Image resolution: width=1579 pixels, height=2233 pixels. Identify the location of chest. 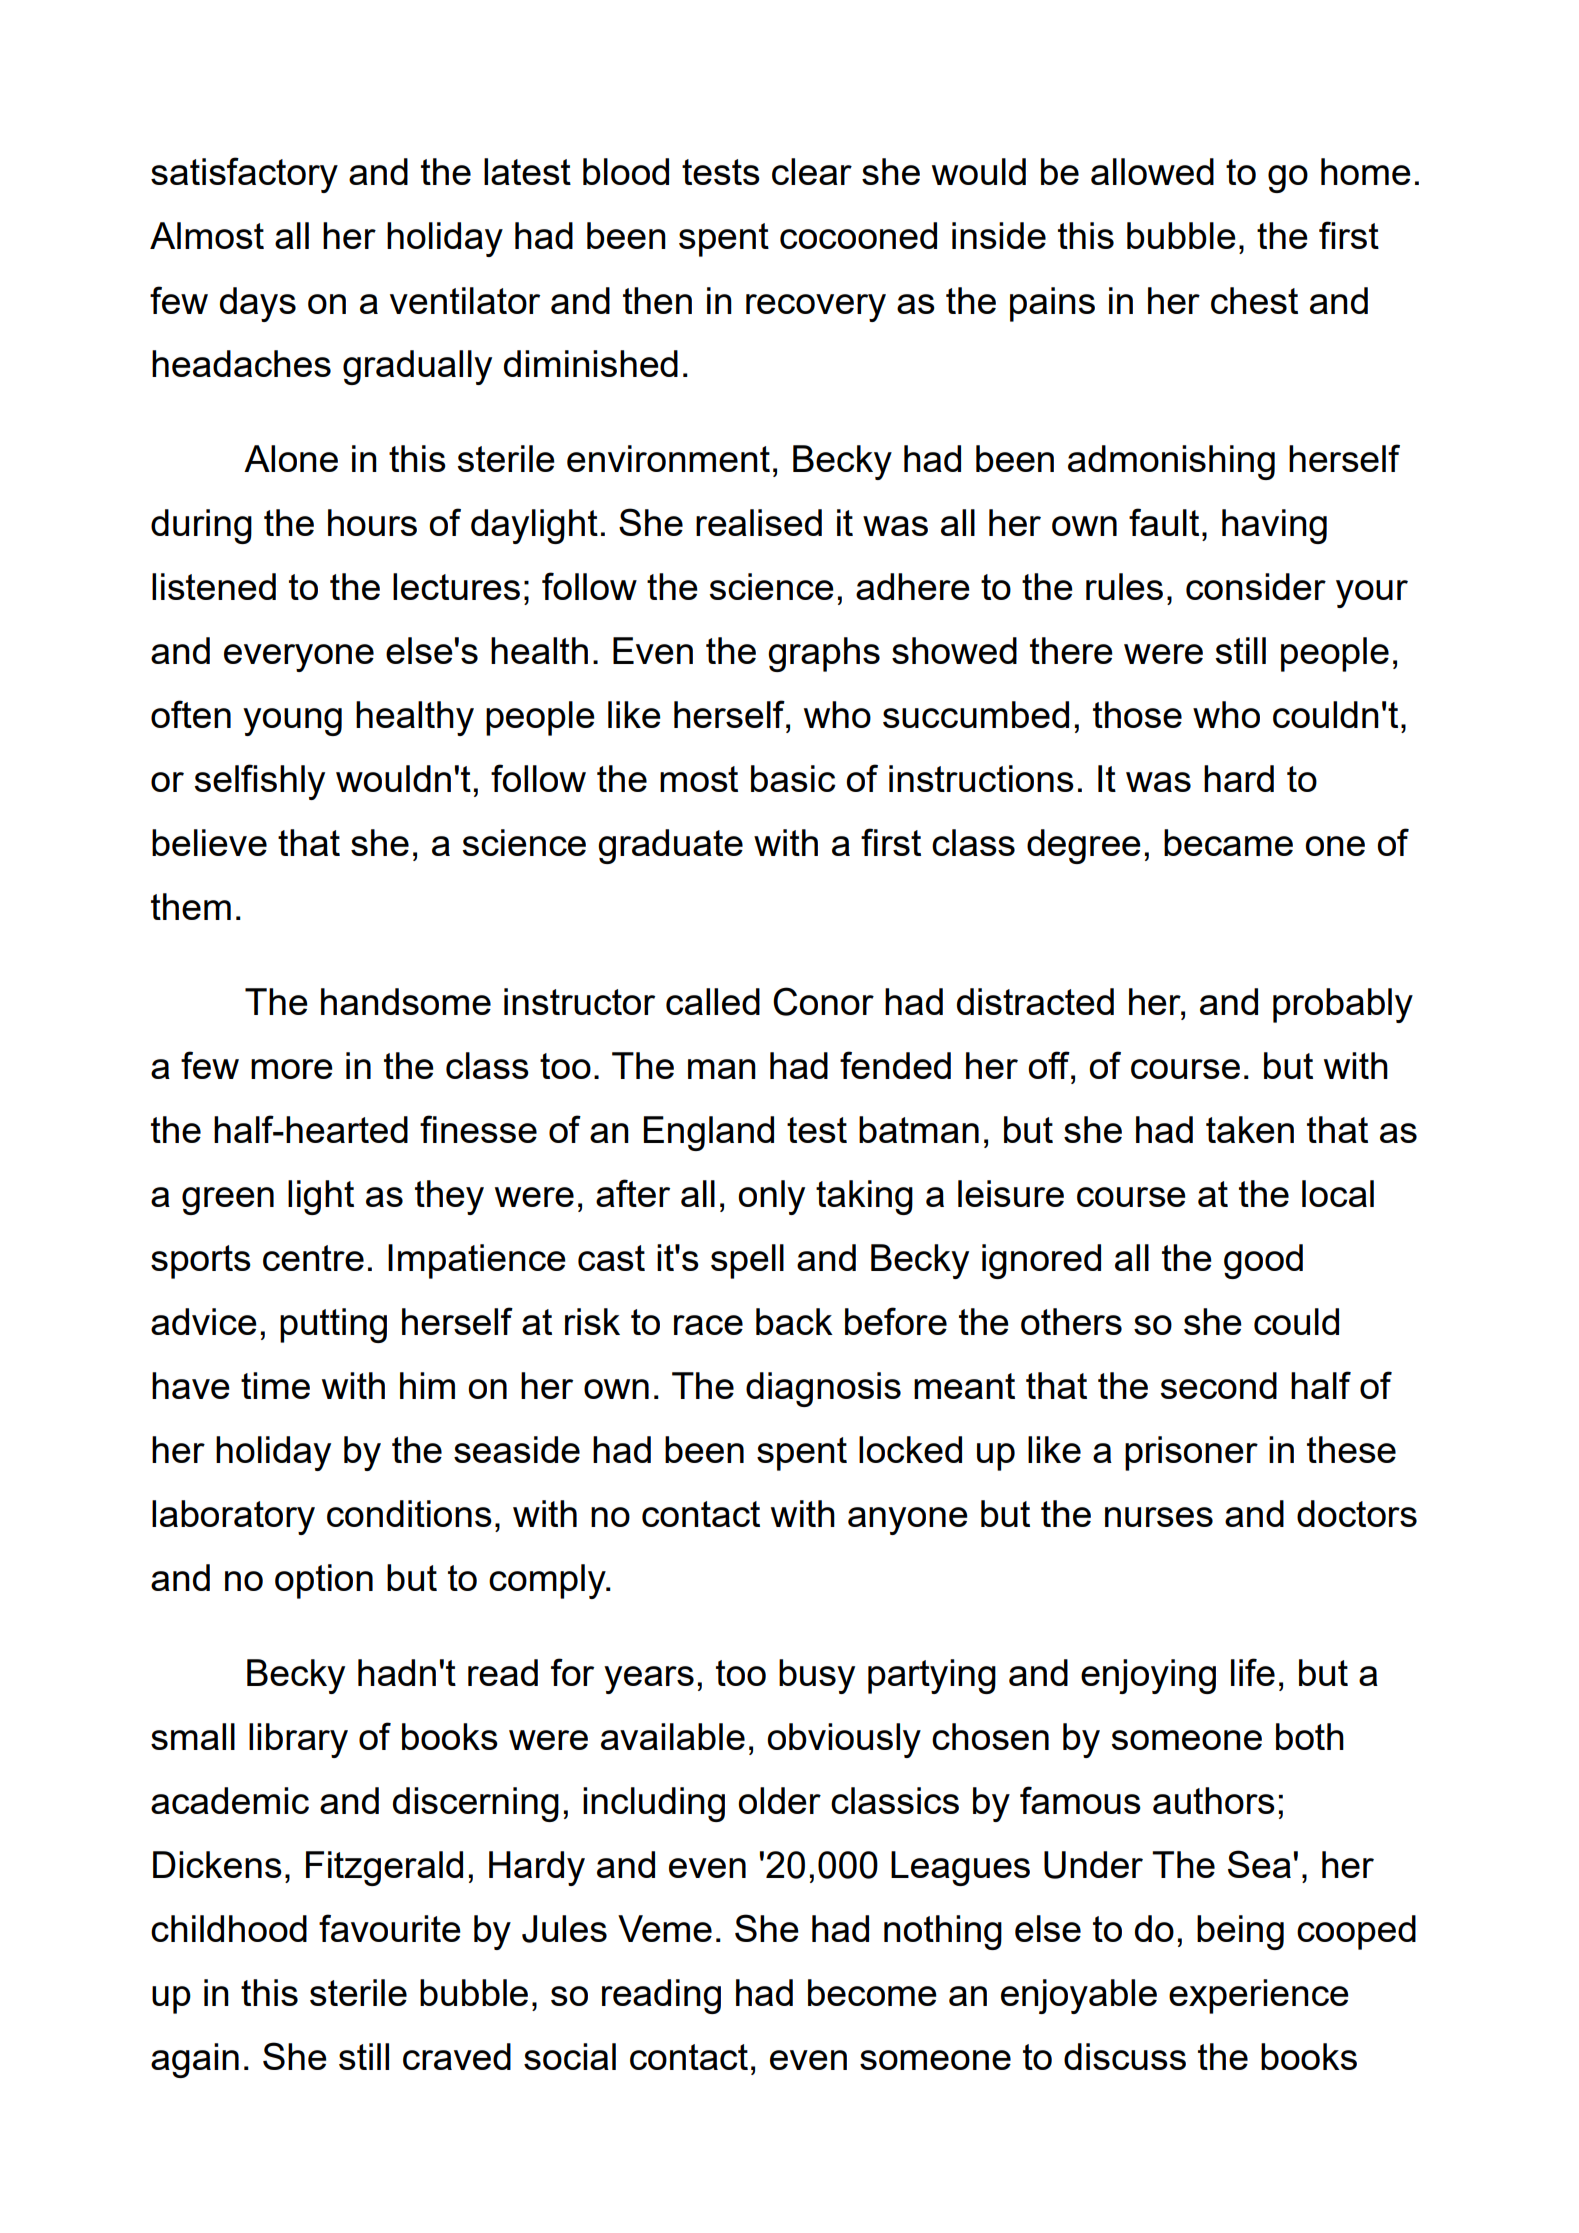
(1254, 300).
